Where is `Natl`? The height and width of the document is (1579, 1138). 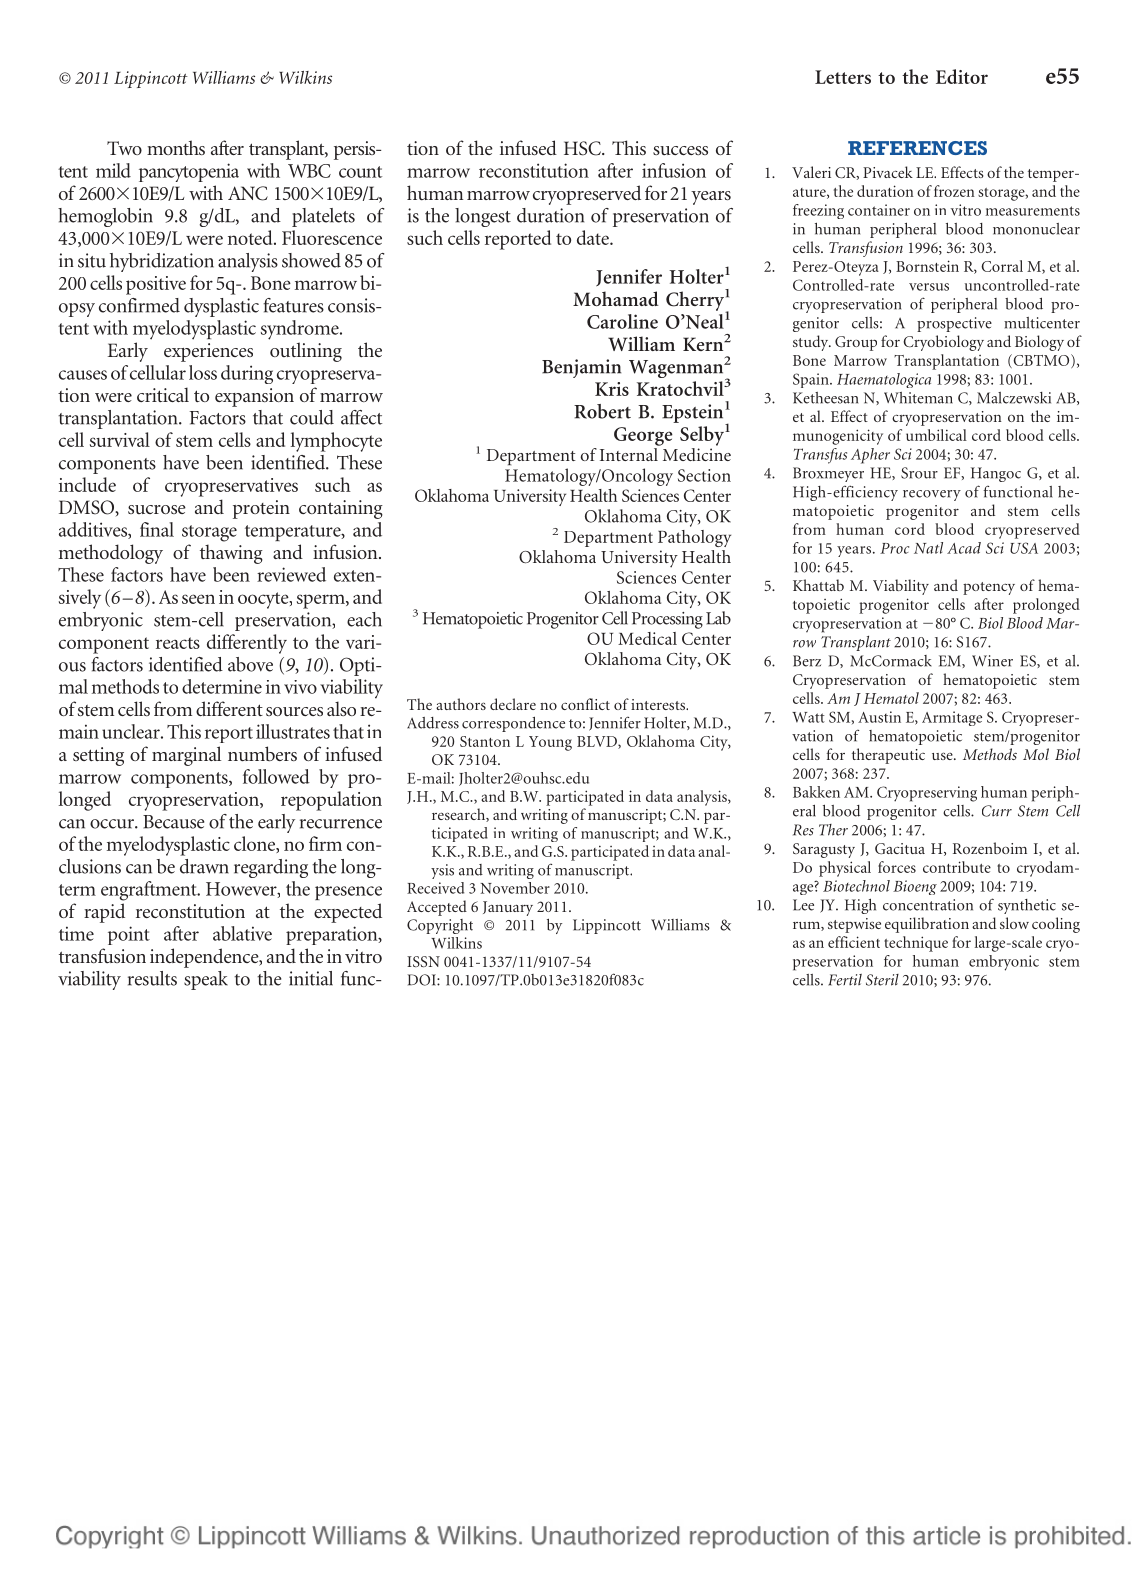
Natl is located at coordinates (928, 548).
